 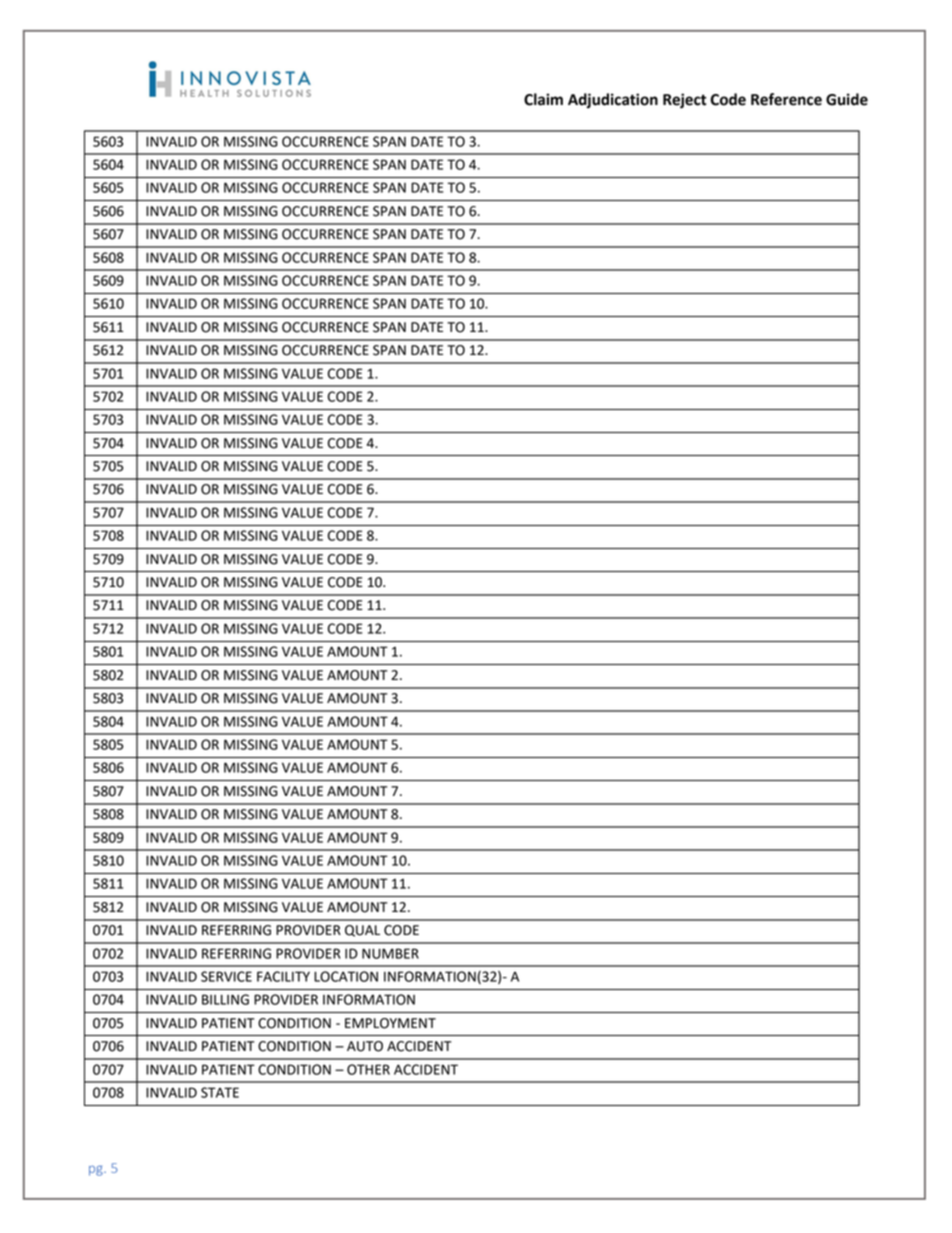 I want to click on Claim, so click(x=543, y=99).
